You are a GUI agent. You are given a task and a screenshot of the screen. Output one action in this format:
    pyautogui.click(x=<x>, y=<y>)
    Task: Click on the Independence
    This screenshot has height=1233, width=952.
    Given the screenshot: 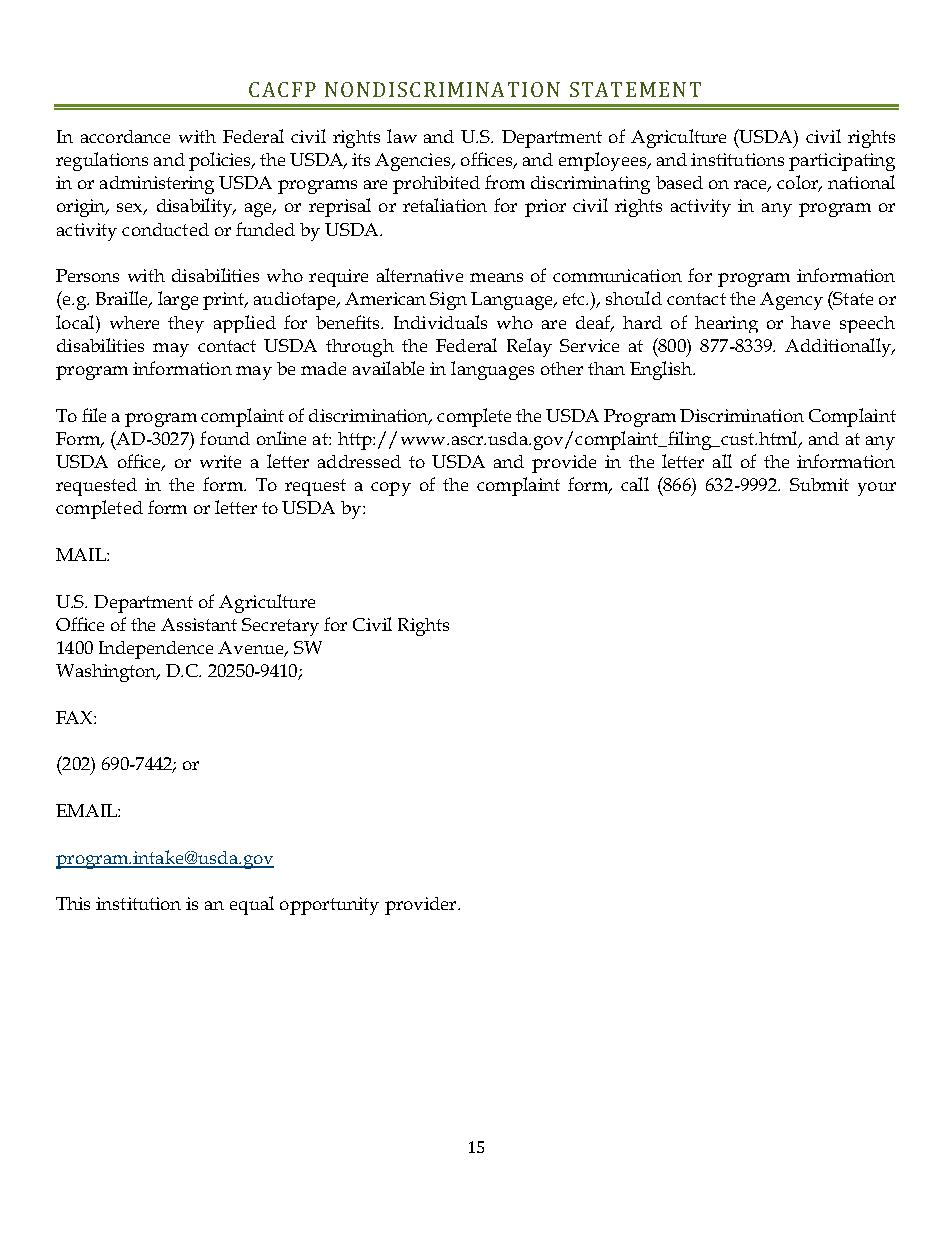 What is the action you would take?
    pyautogui.click(x=156, y=650)
